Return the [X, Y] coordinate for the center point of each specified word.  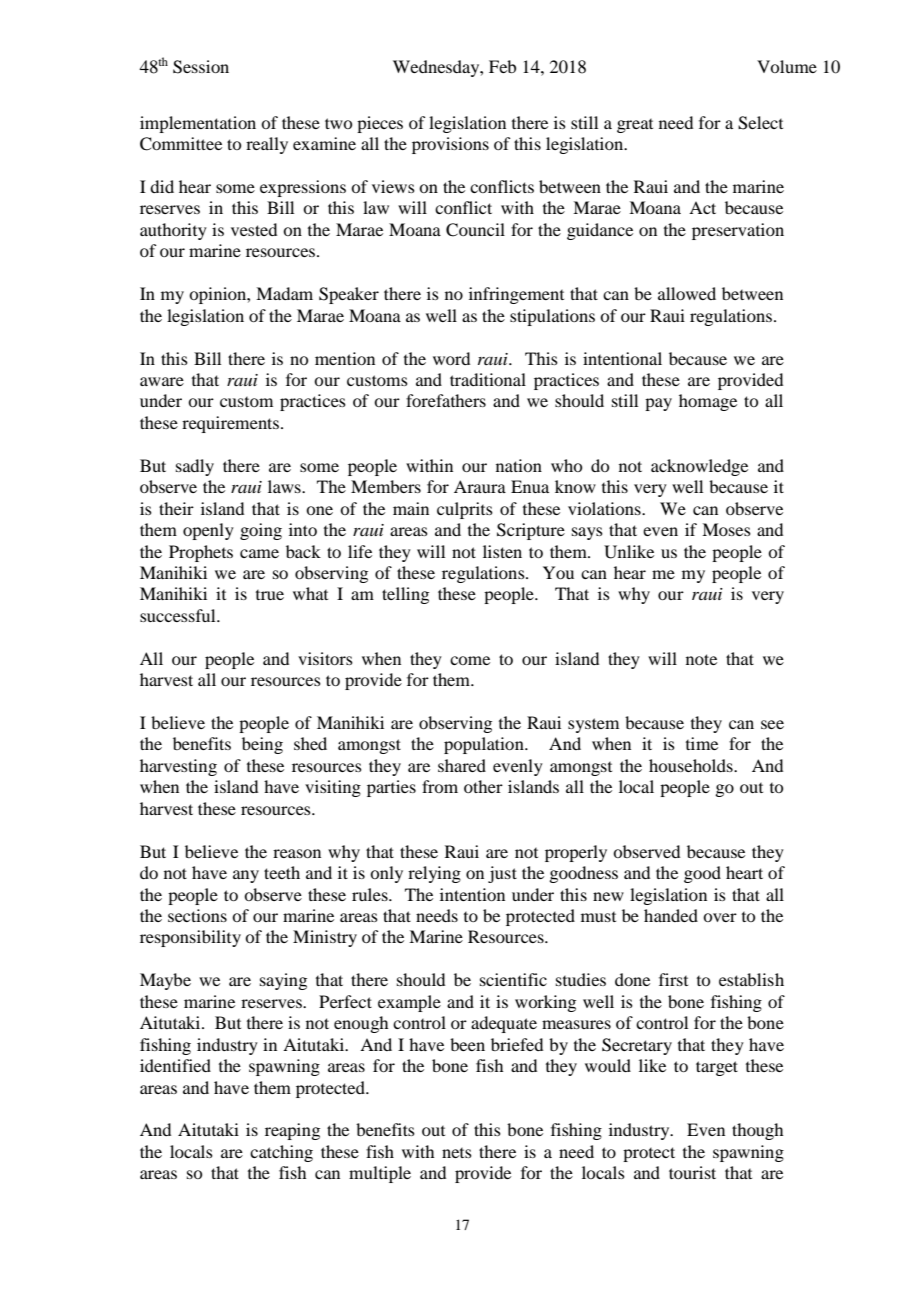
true [270, 595]
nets [457, 1153]
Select [760, 123]
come [470, 660]
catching [281, 1153]
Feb [502, 66]
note [701, 659]
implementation [198, 124]
